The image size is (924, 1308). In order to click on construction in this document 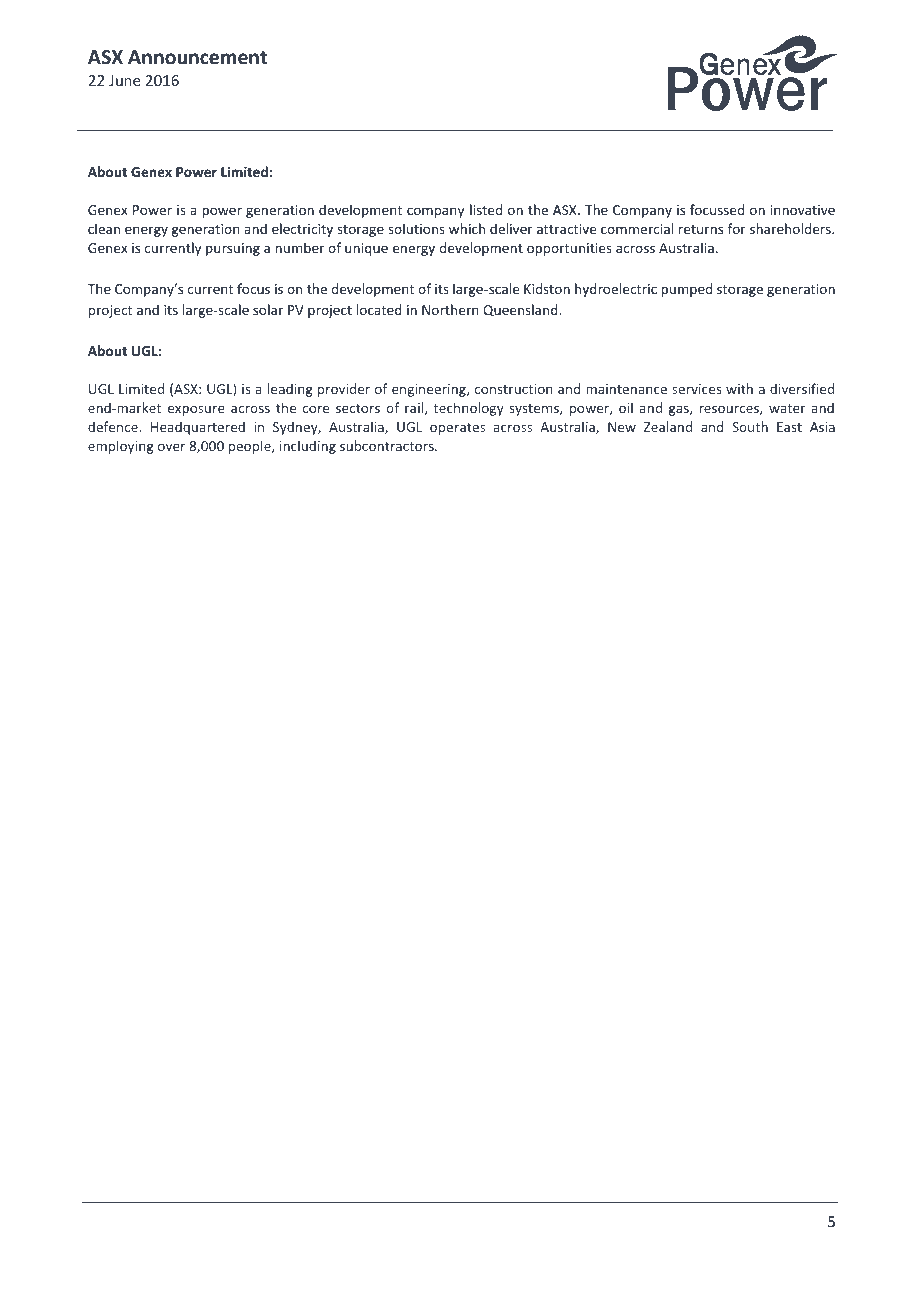, I will do `click(514, 389)`.
